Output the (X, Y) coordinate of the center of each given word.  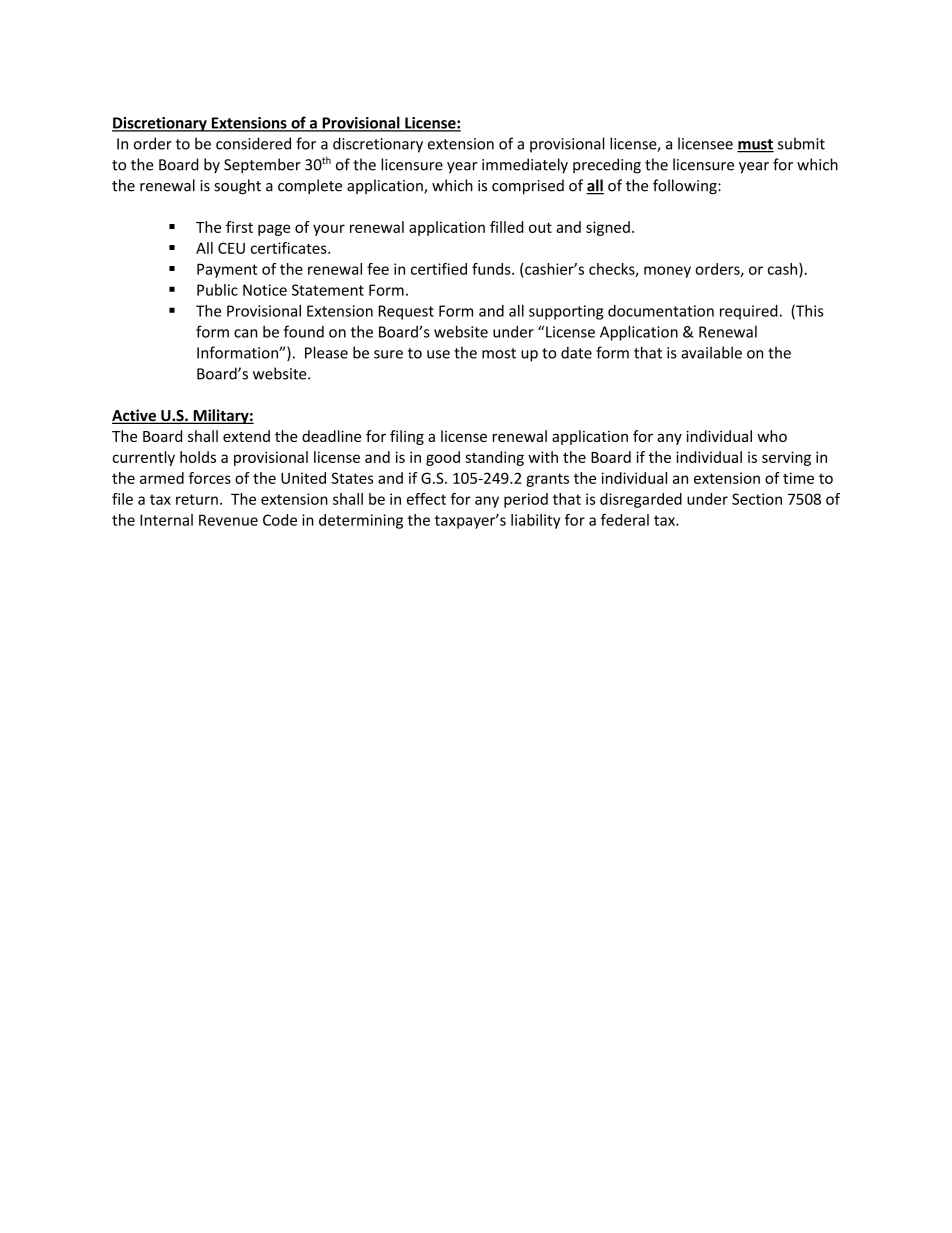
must (755, 145)
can (245, 333)
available (711, 352)
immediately (525, 166)
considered (253, 143)
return (197, 499)
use (438, 354)
